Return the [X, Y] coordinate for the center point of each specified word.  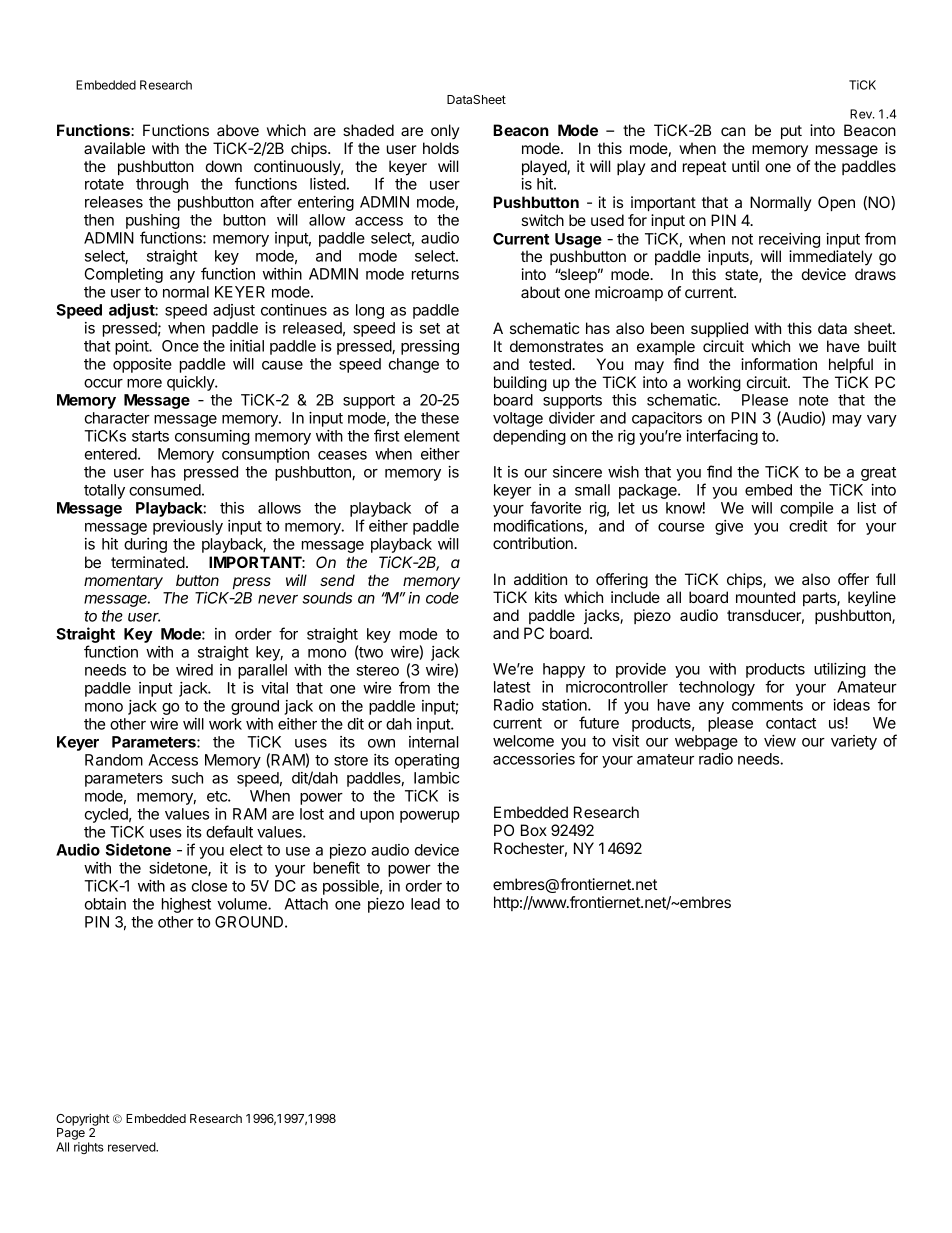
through [162, 185]
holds [441, 148]
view [780, 741]
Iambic [436, 778]
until [745, 166]
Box [534, 830]
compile [806, 509]
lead [425, 904]
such [187, 778]
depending [529, 437]
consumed [165, 490]
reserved [132, 1147]
